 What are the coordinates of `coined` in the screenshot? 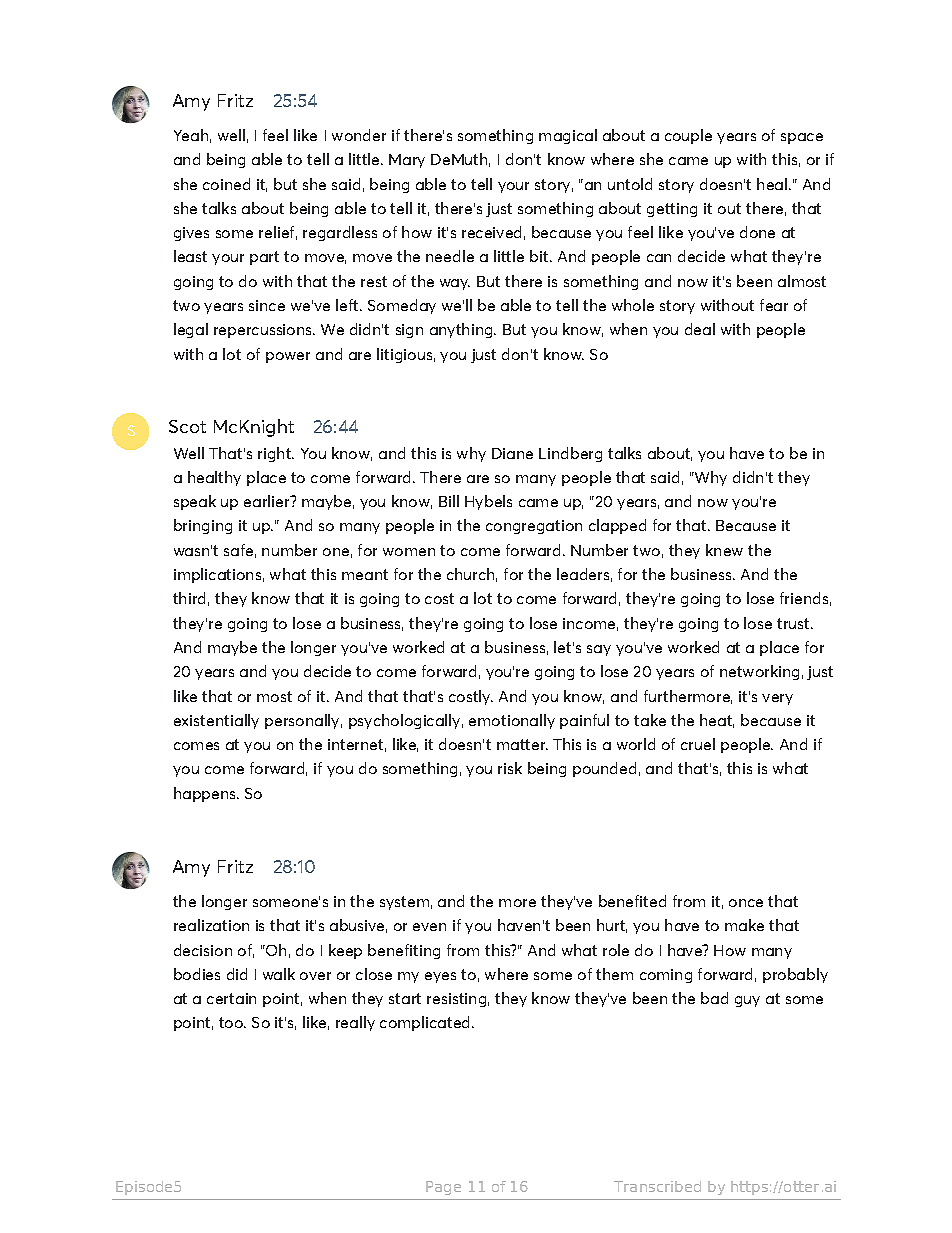 It's located at (226, 184).
